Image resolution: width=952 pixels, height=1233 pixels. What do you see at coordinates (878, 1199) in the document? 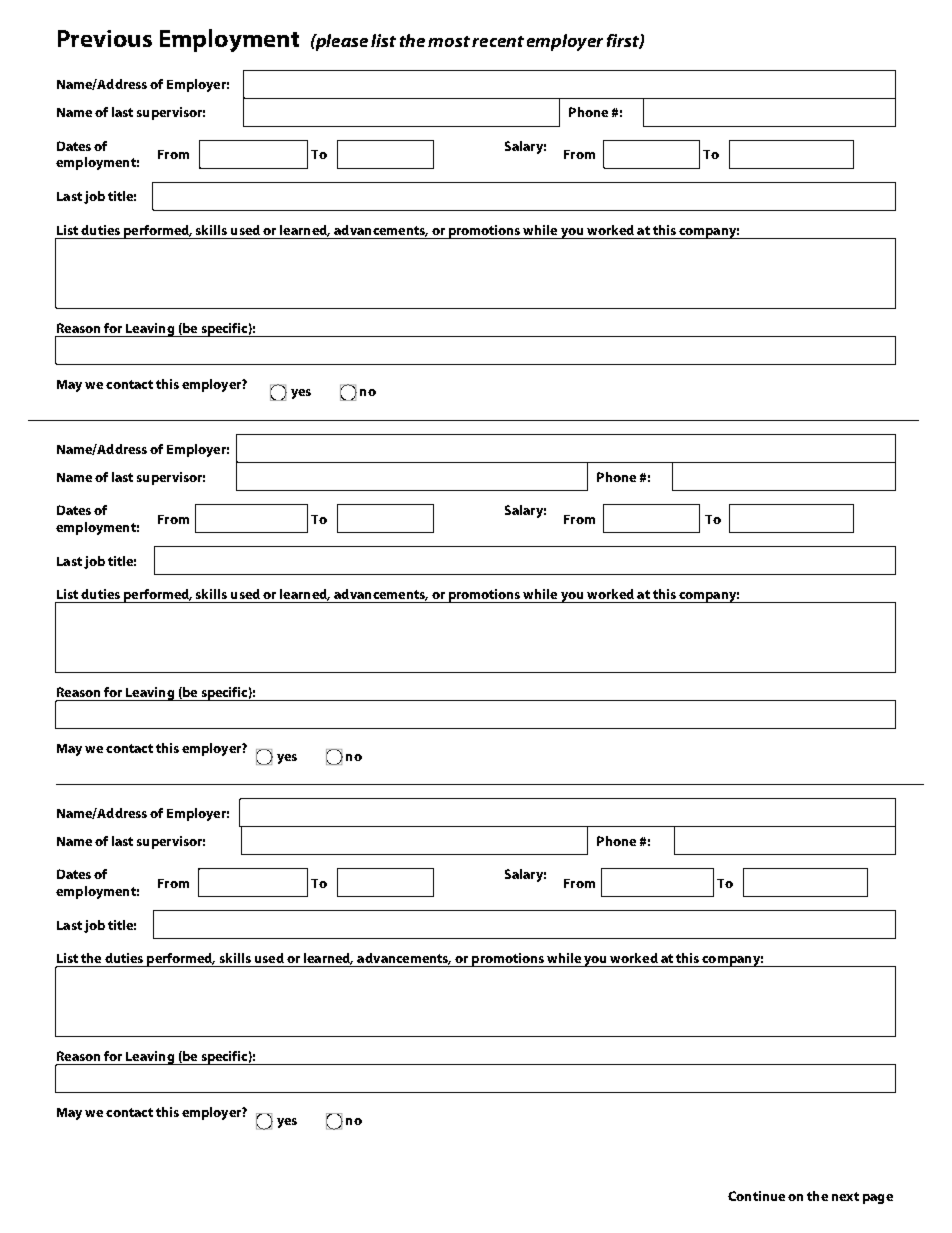
I see `page` at bounding box center [878, 1199].
